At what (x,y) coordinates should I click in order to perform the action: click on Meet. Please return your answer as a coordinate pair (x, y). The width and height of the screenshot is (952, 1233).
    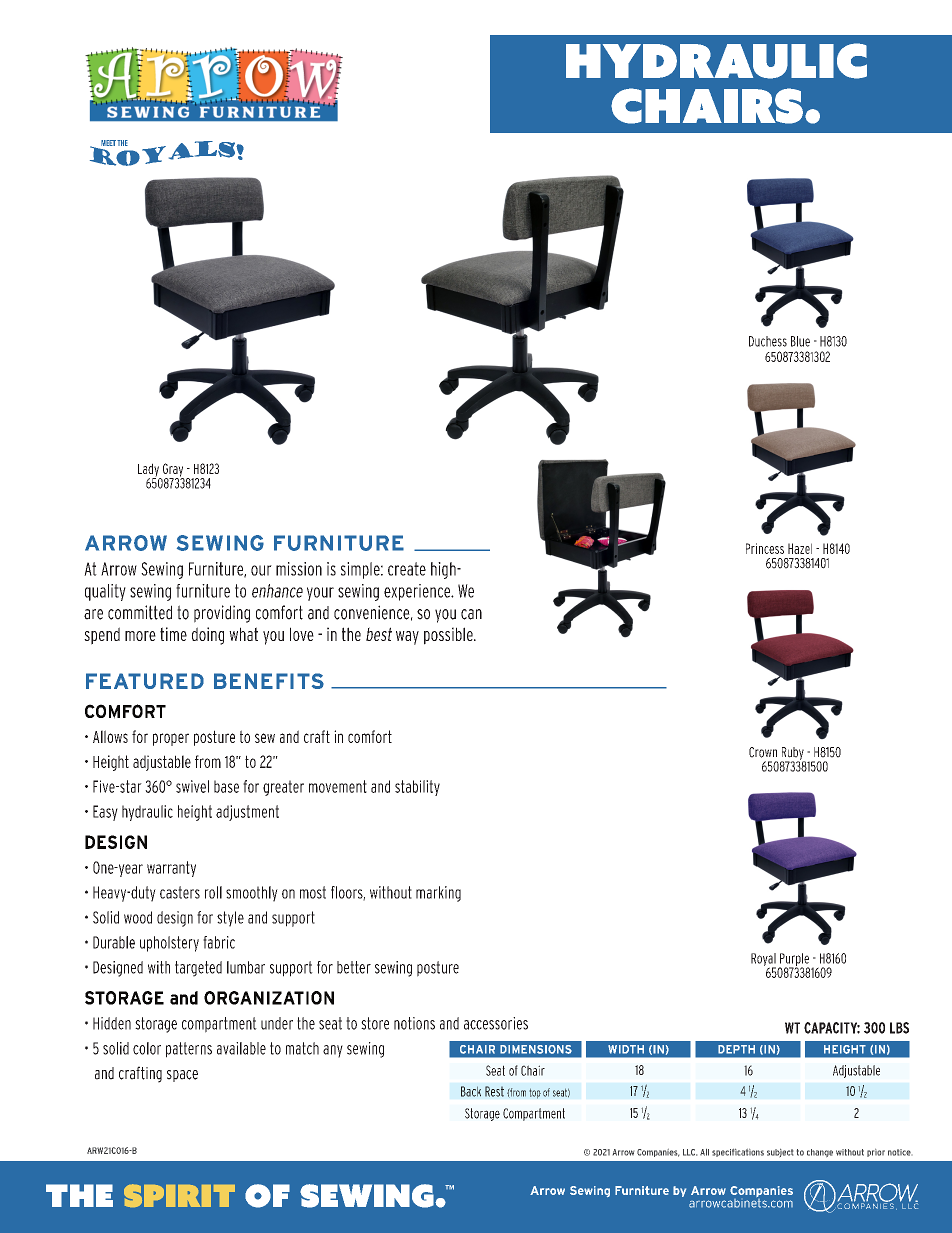
    Looking at the image, I should click on (108, 143).
